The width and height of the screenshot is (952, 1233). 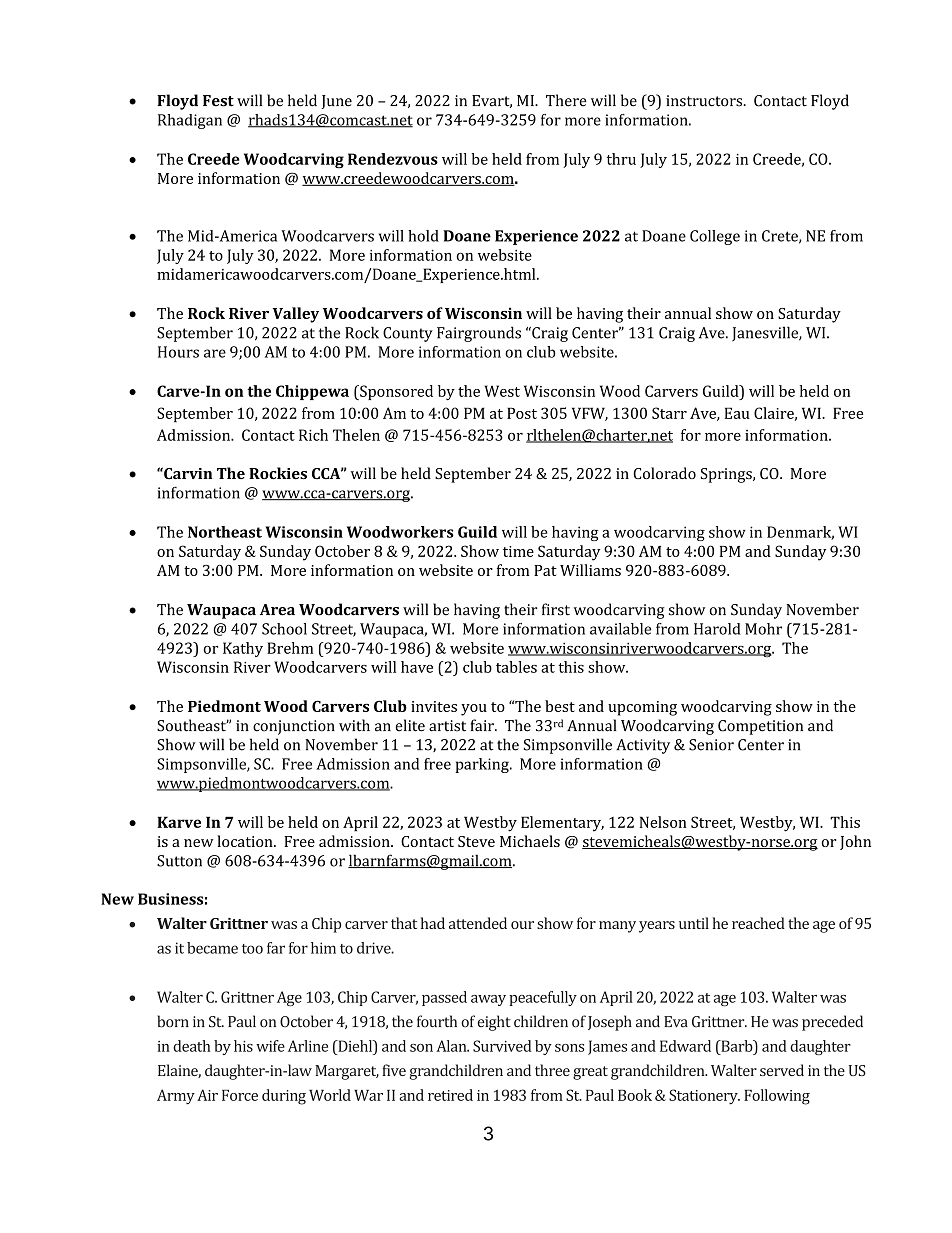 What do you see at coordinates (737, 413) in the screenshot?
I see `Eau` at bounding box center [737, 413].
